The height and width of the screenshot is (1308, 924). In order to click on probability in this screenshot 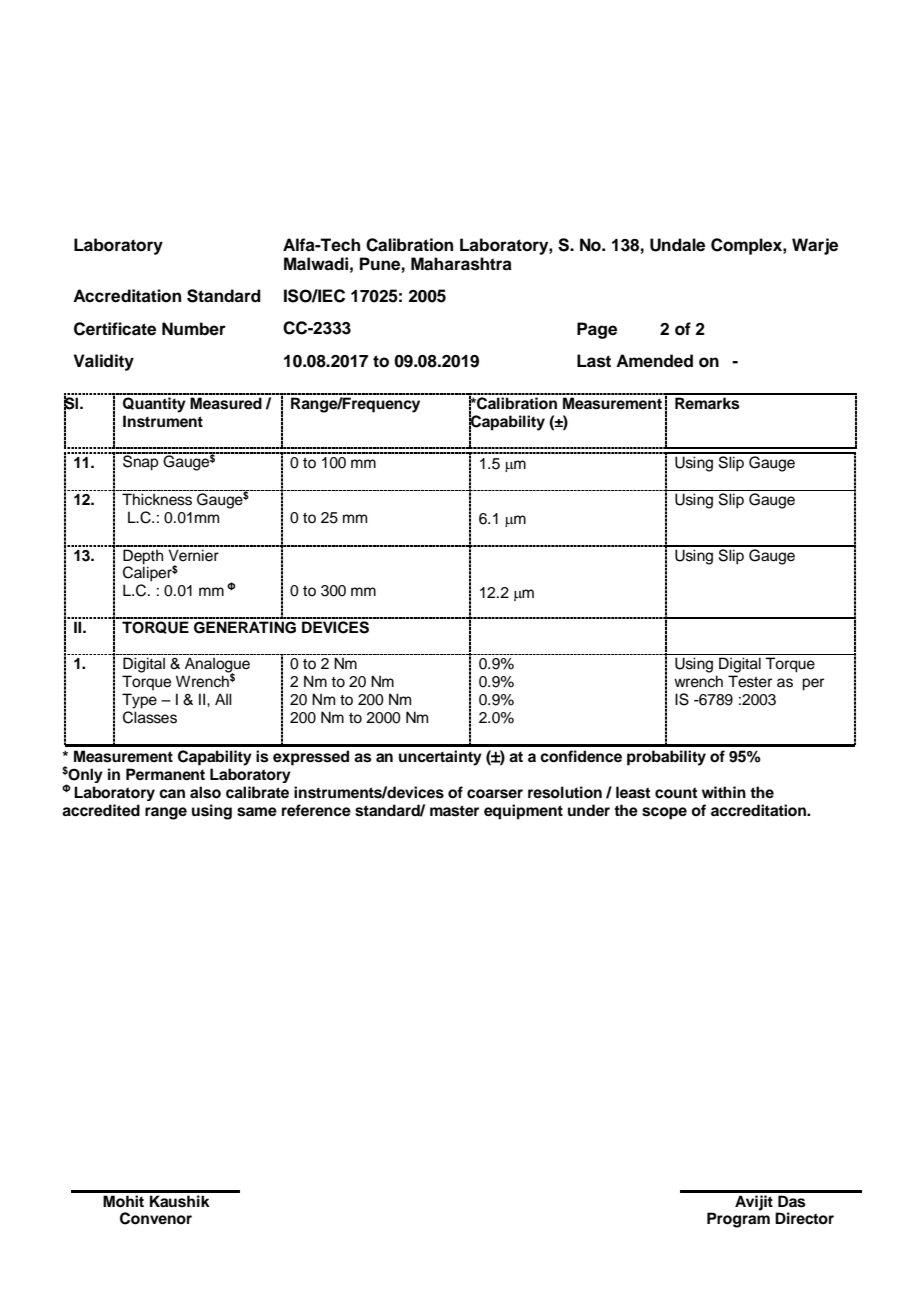, I will do `click(666, 758)`.
